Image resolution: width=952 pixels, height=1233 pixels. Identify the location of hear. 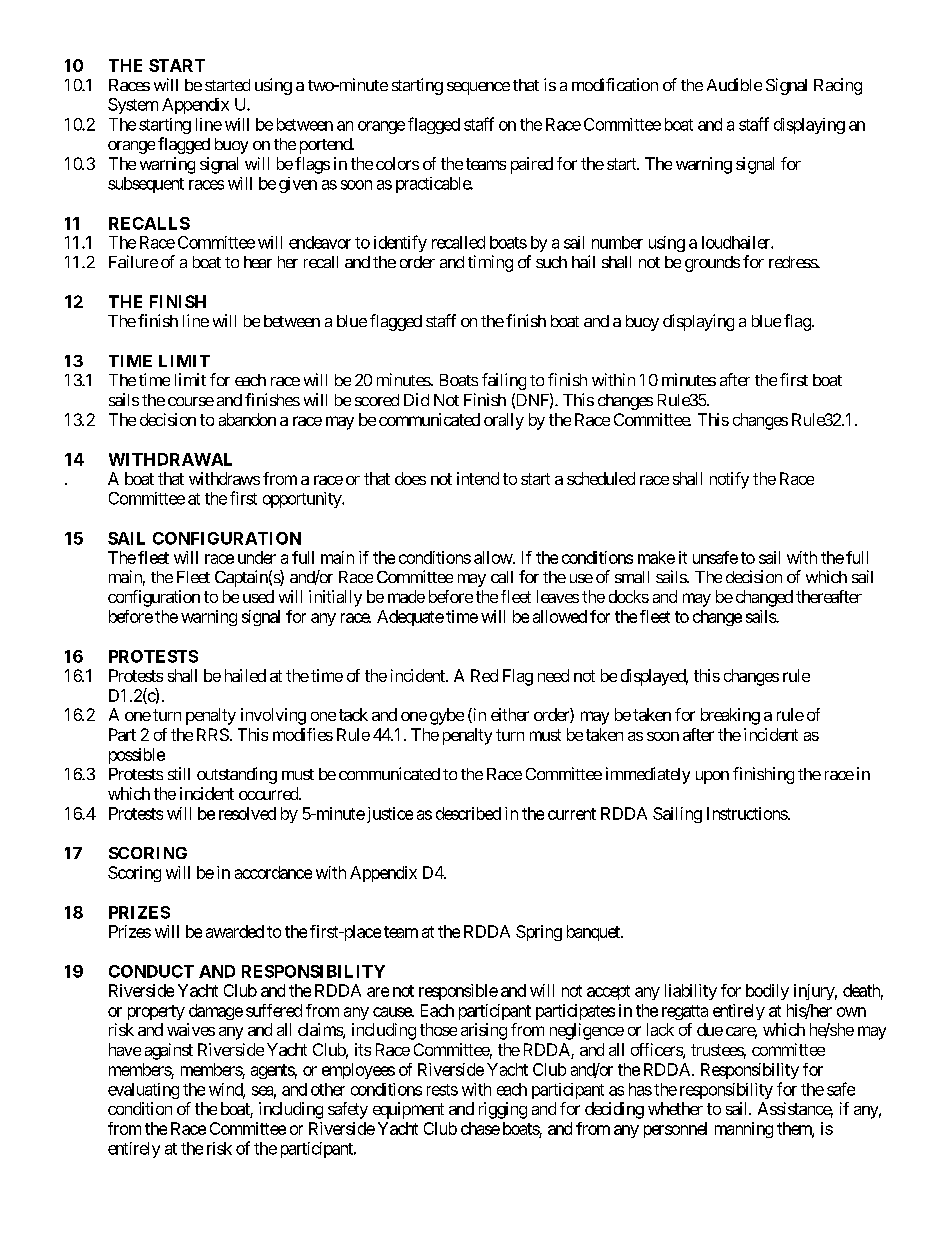
(258, 262).
